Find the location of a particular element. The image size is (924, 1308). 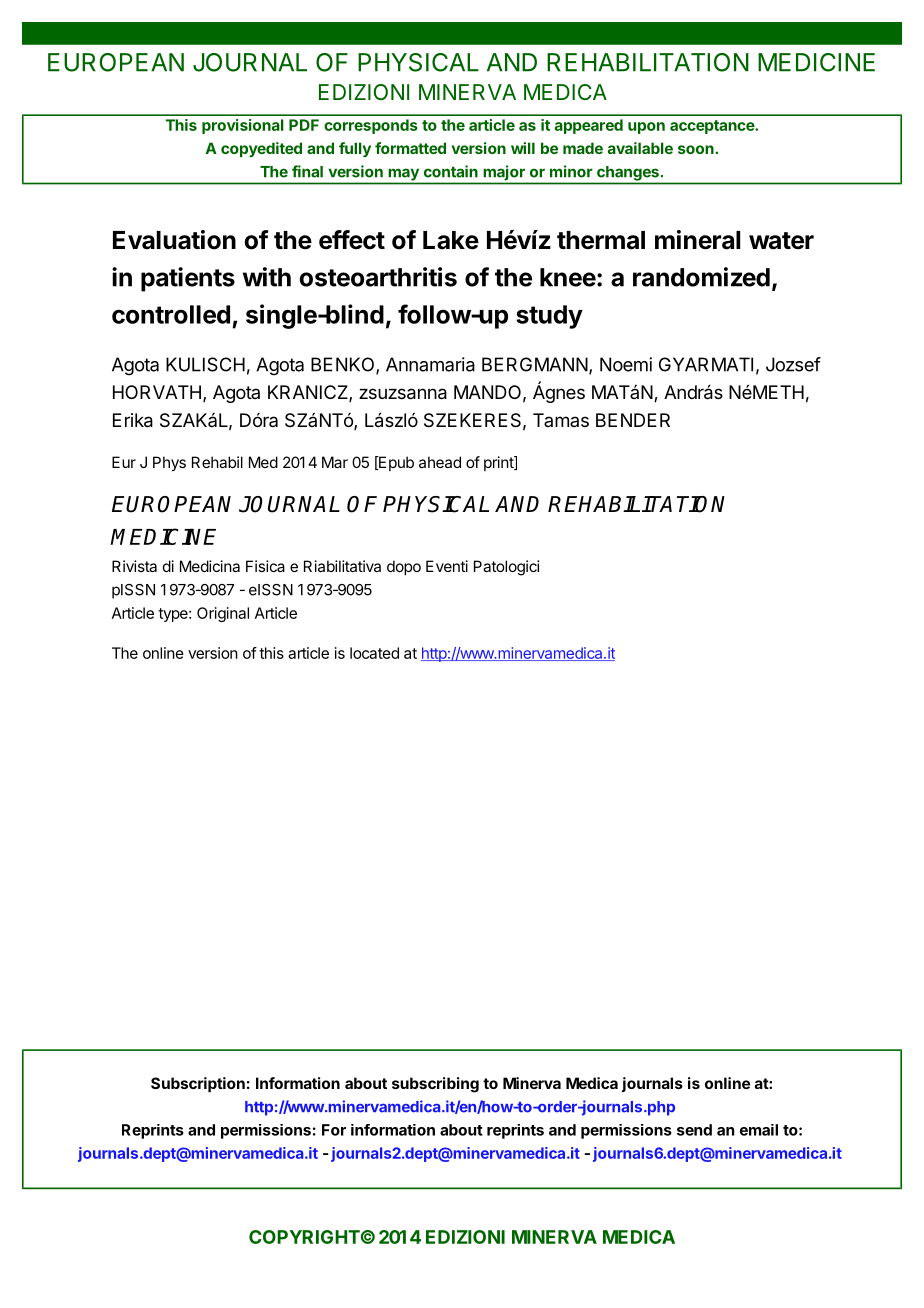

contain is located at coordinates (451, 171).
